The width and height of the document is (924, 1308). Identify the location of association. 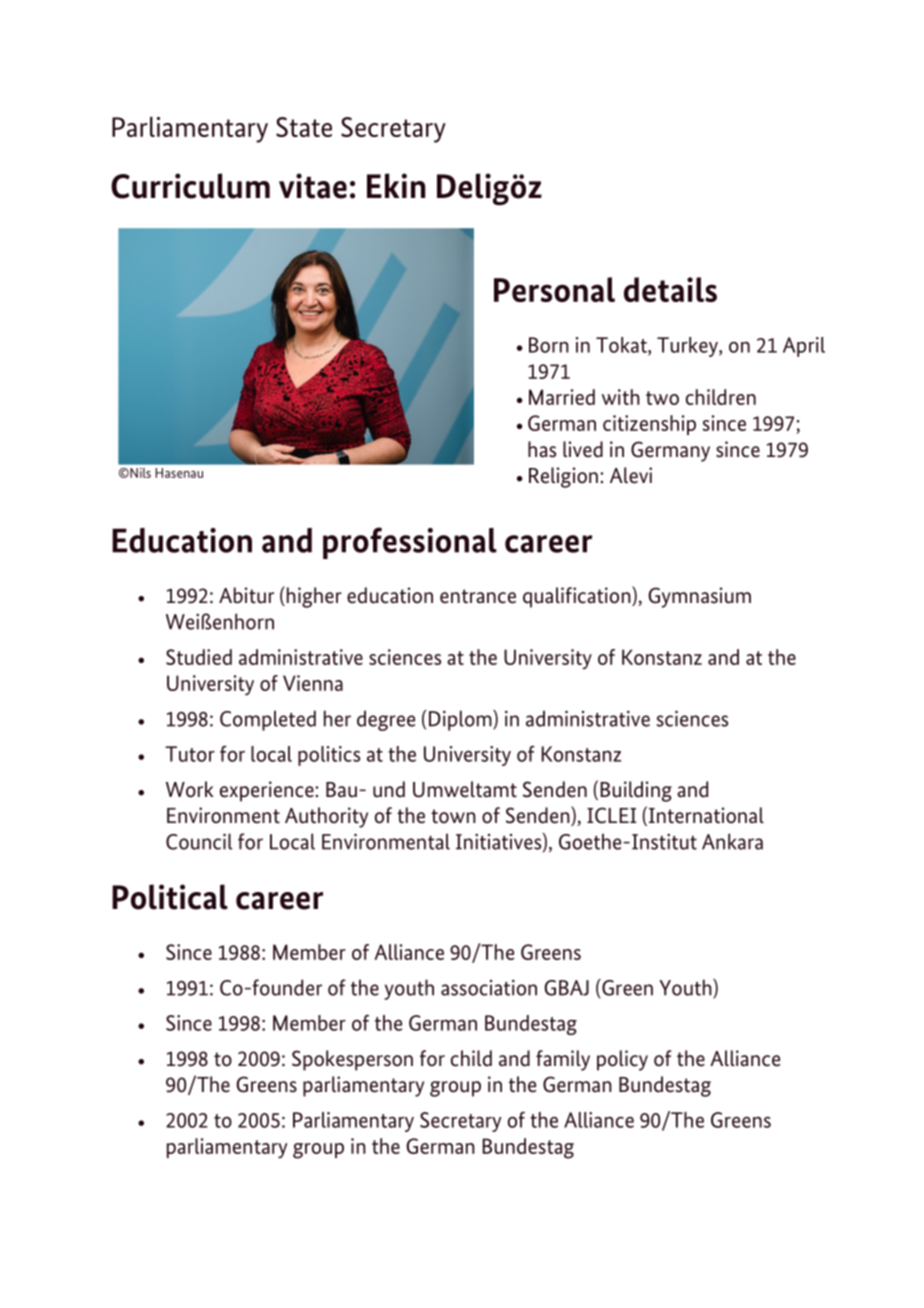
(489, 988).
